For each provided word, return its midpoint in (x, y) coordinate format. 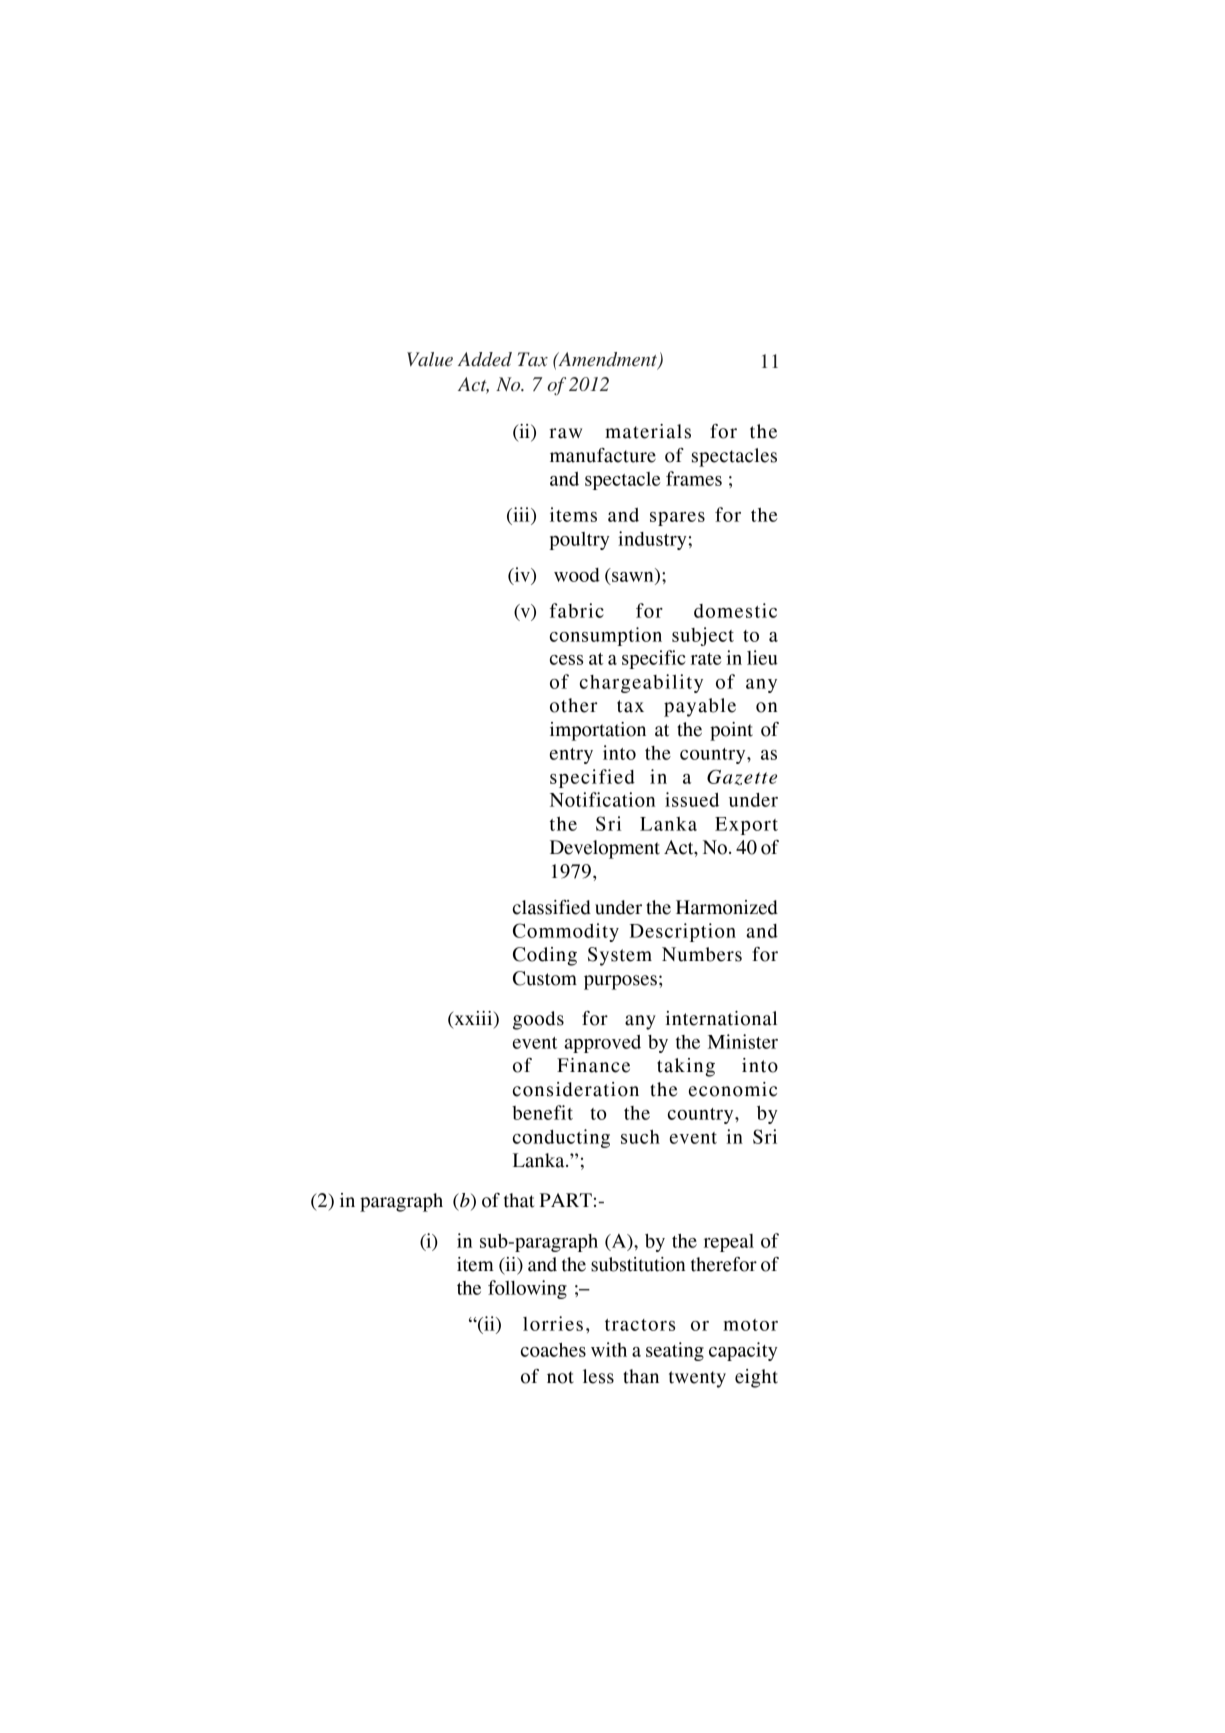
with (609, 1349)
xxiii (473, 1019)
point (731, 731)
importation (598, 731)
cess (566, 660)
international (721, 1018)
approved (602, 1044)
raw (565, 433)
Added (485, 359)
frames (694, 478)
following (527, 1289)
